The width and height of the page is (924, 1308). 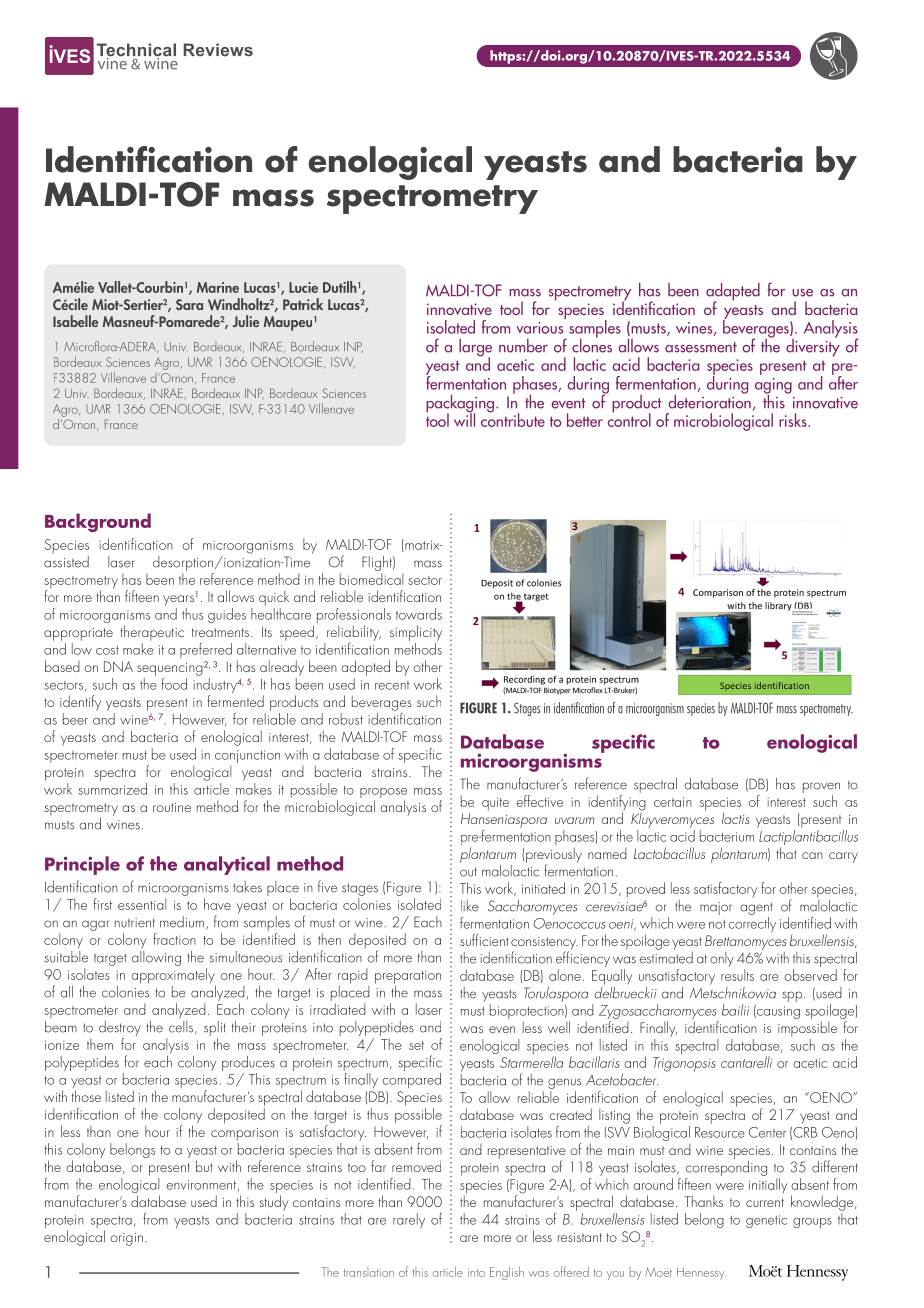 I want to click on large, so click(x=475, y=349).
